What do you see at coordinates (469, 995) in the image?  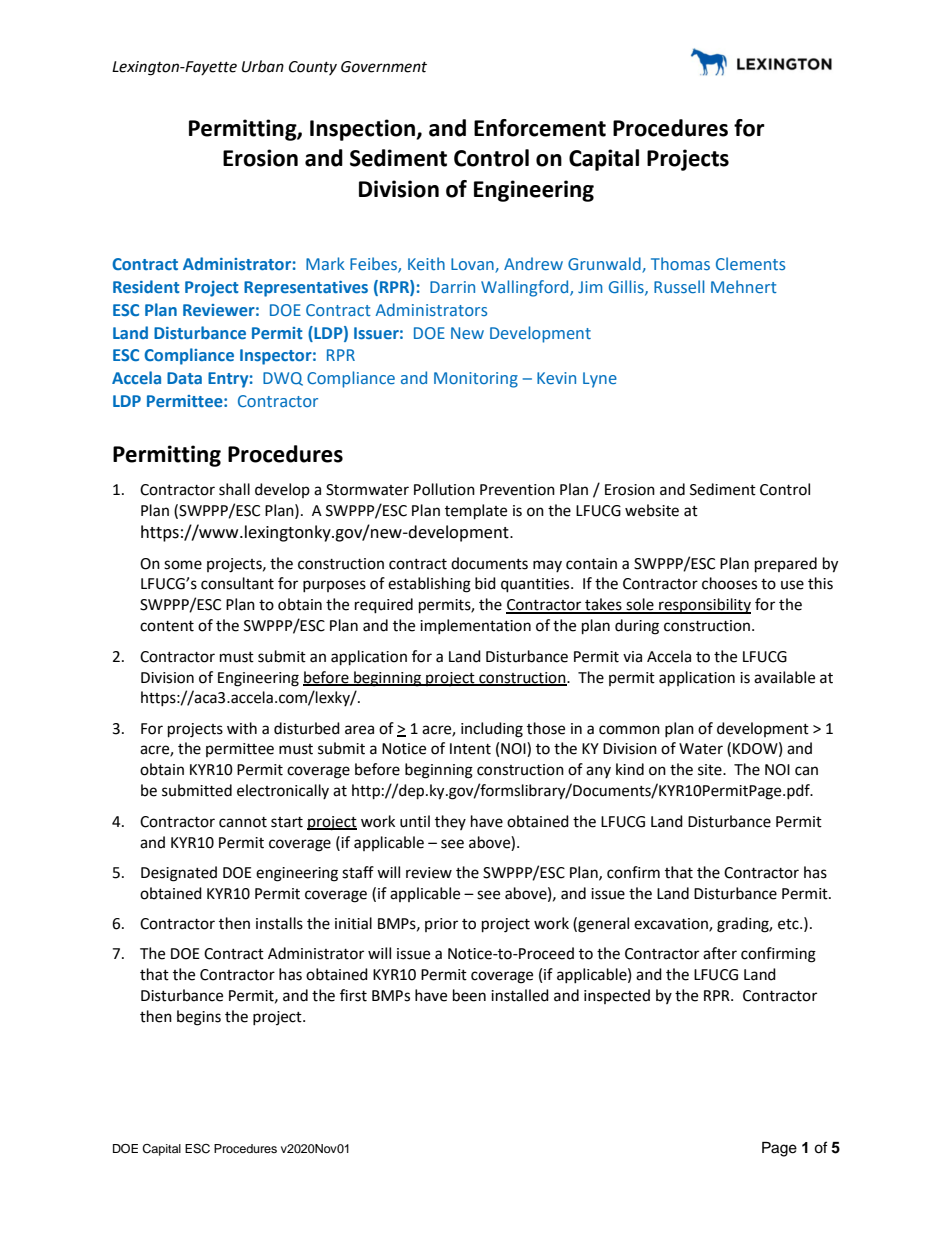 I see `been` at bounding box center [469, 995].
